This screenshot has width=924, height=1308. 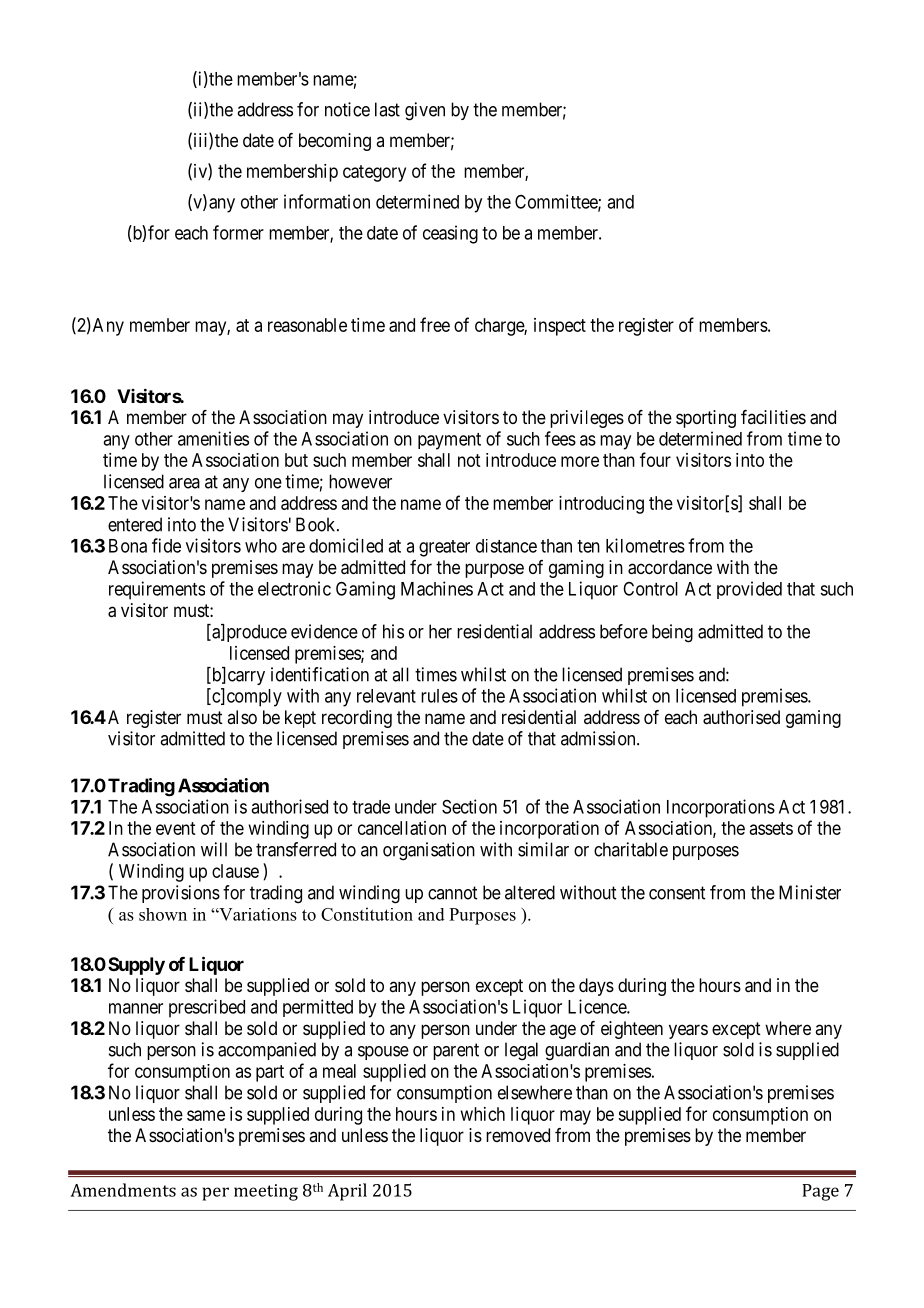 What do you see at coordinates (469, 806) in the screenshot?
I see `Section` at bounding box center [469, 806].
